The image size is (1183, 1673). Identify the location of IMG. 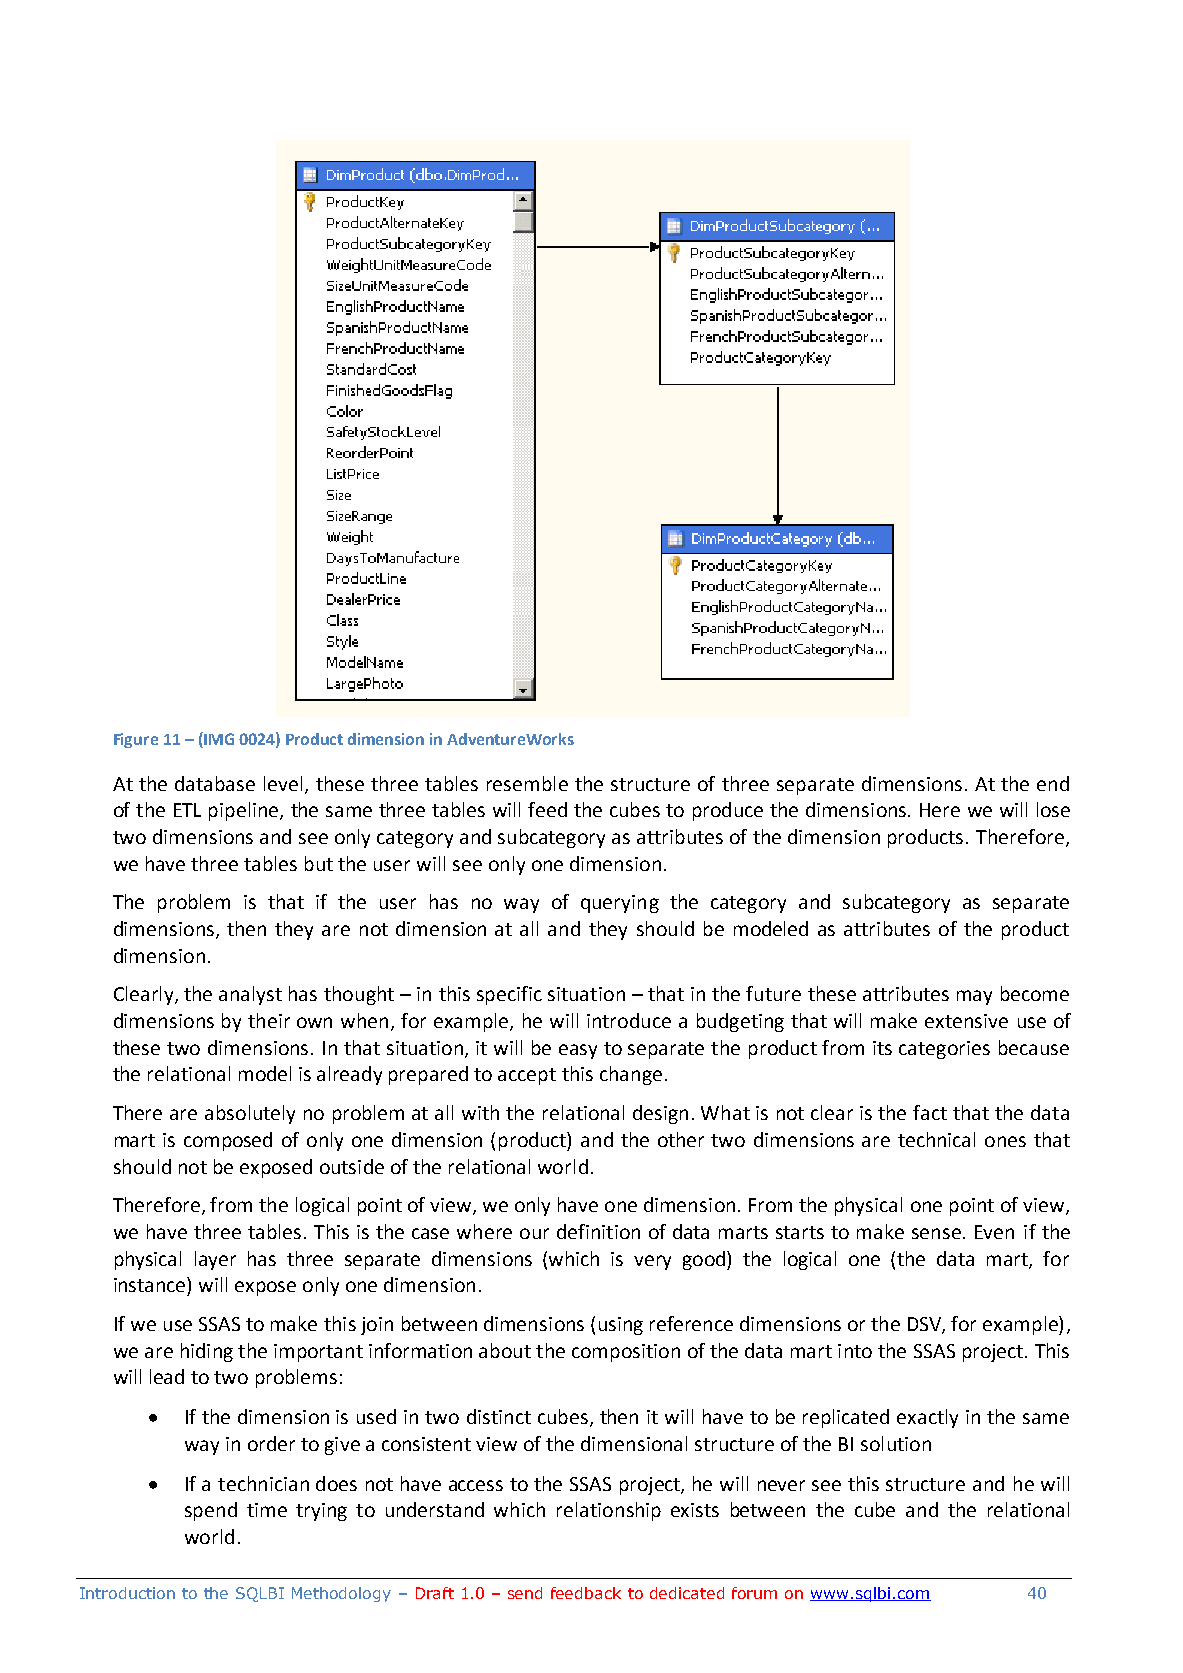
(219, 739).
